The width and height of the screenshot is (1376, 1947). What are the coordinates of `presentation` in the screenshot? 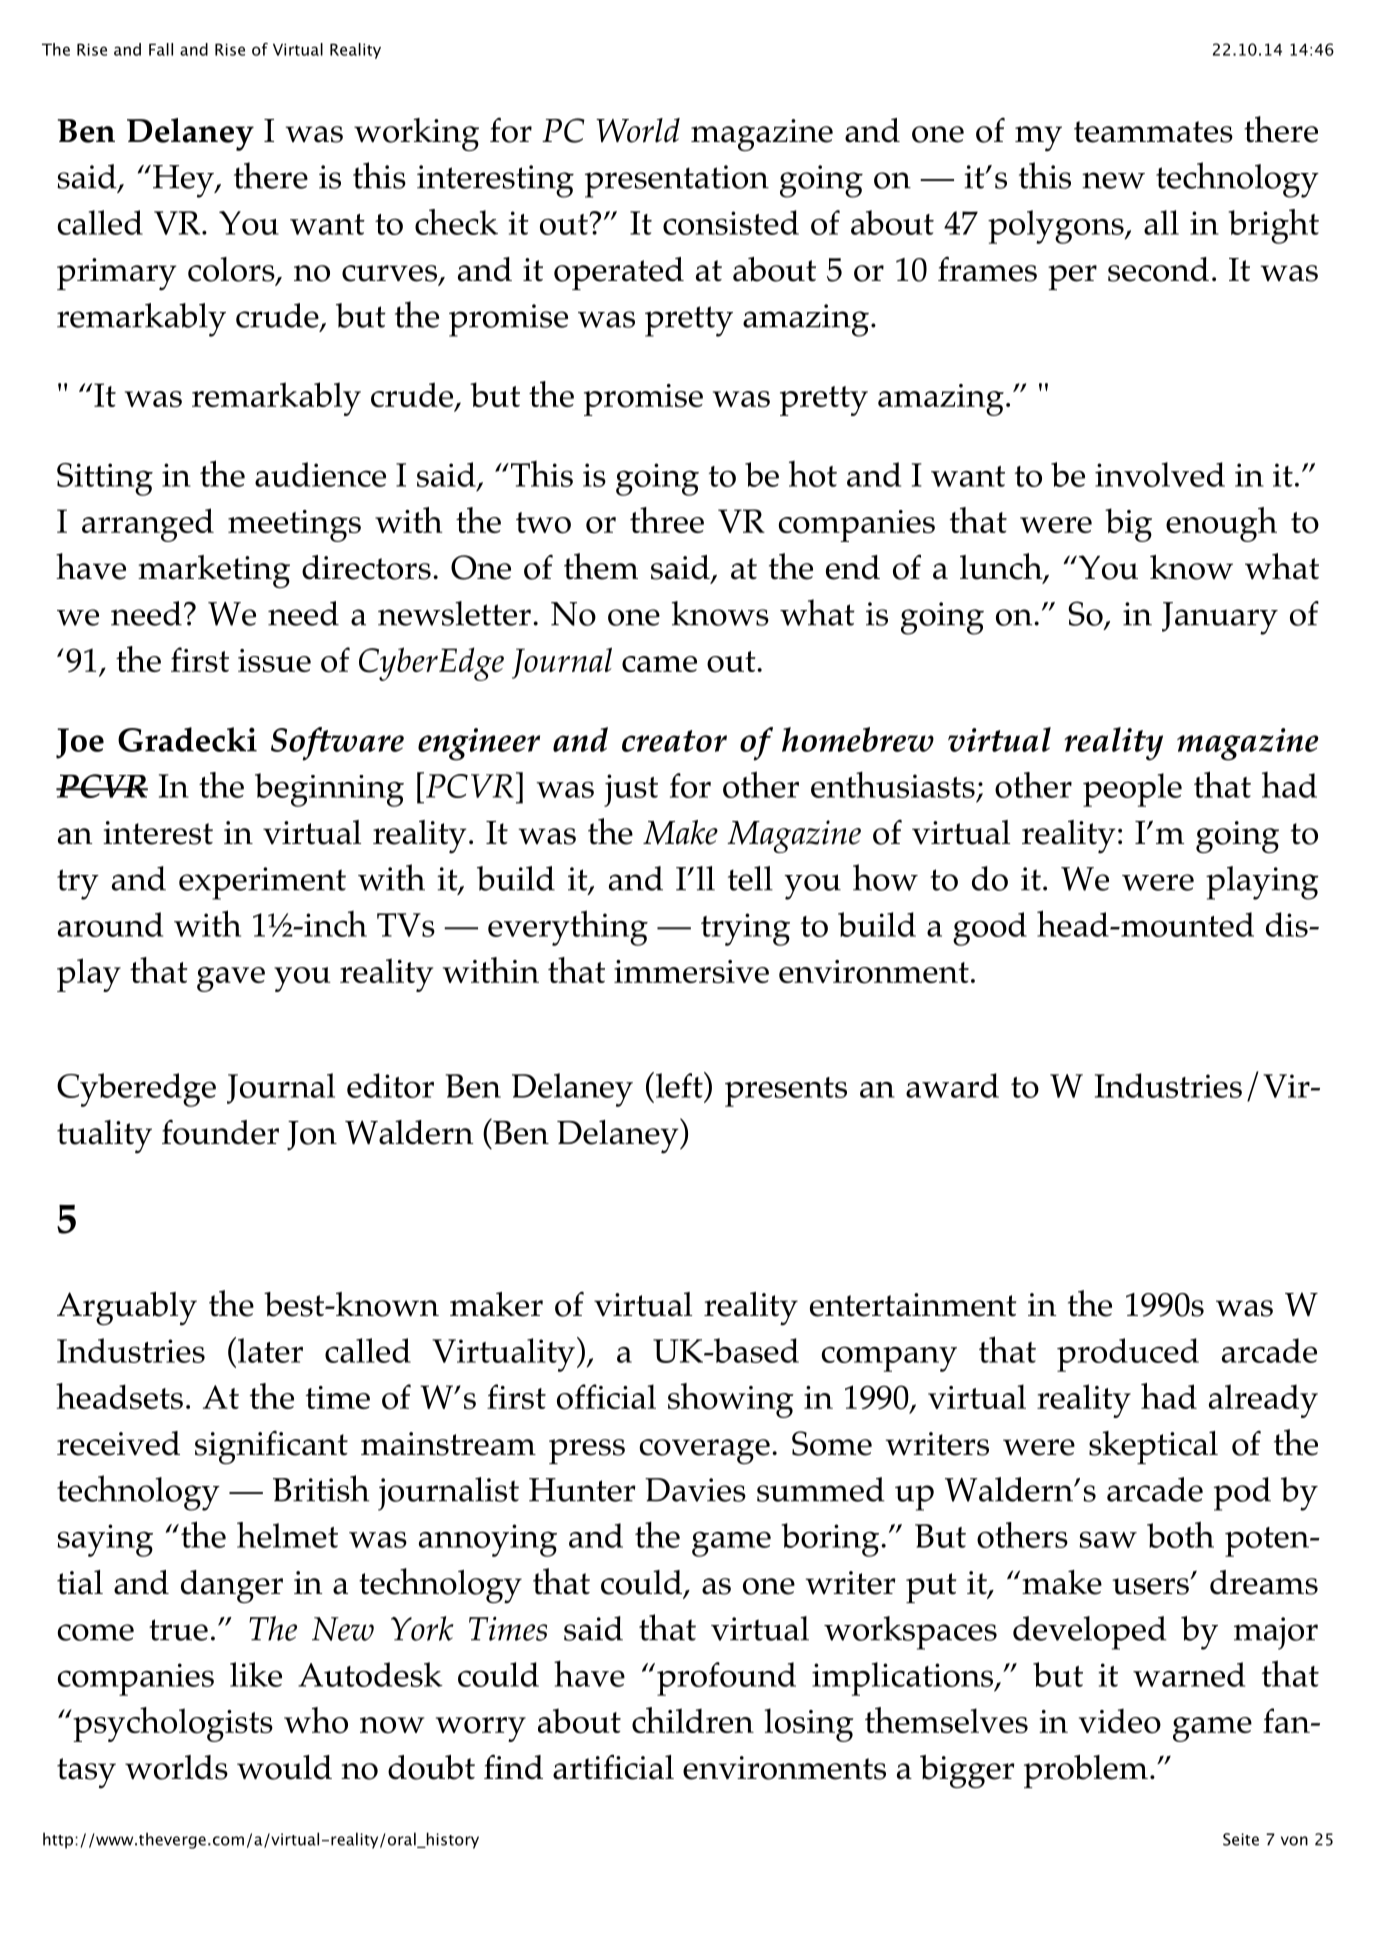 It's located at (677, 181).
